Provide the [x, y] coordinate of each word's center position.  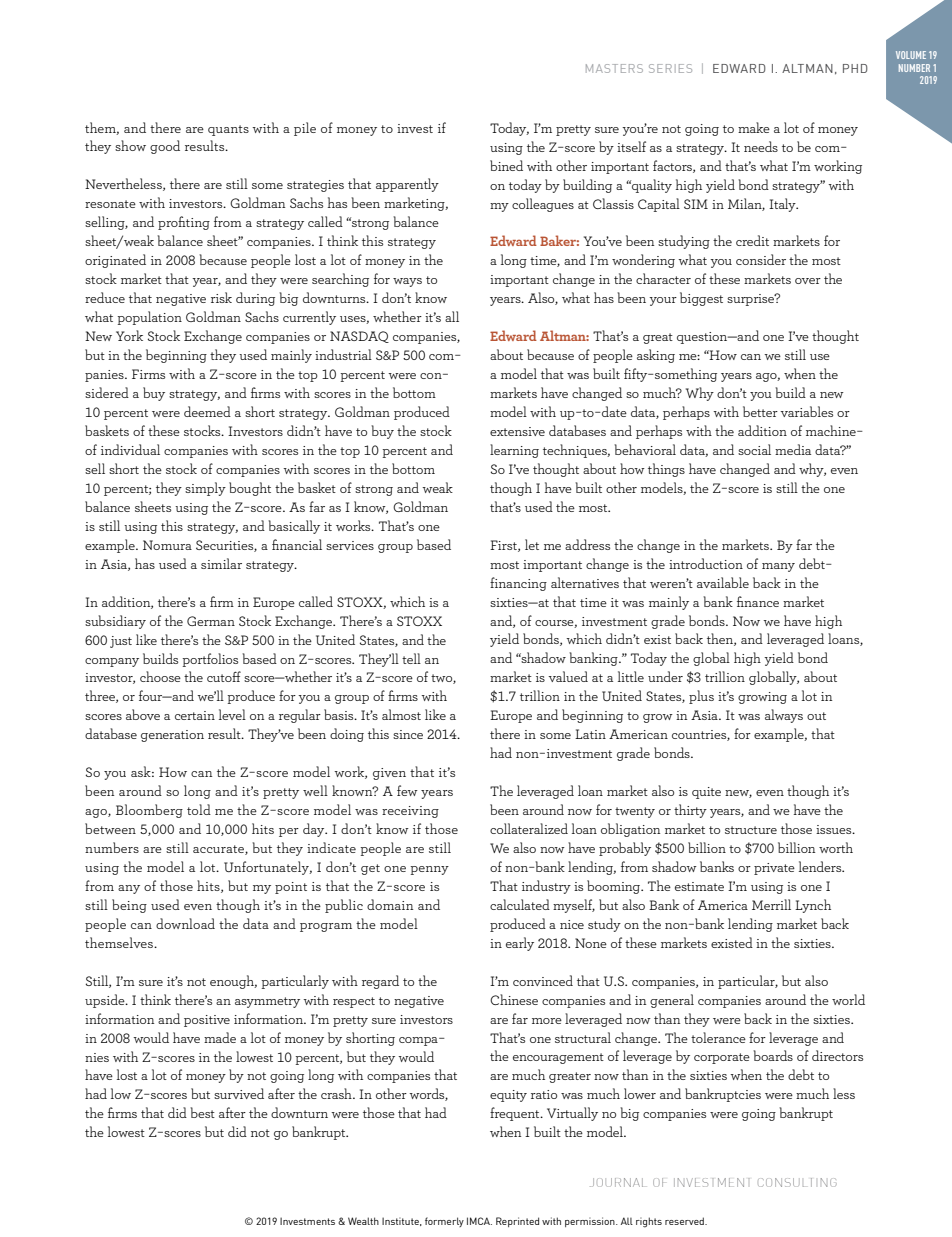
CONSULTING [797, 1182]
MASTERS [614, 68]
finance [758, 601]
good [165, 147]
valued [568, 676]
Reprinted [517, 1222]
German [211, 621]
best [202, 1112]
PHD [855, 68]
